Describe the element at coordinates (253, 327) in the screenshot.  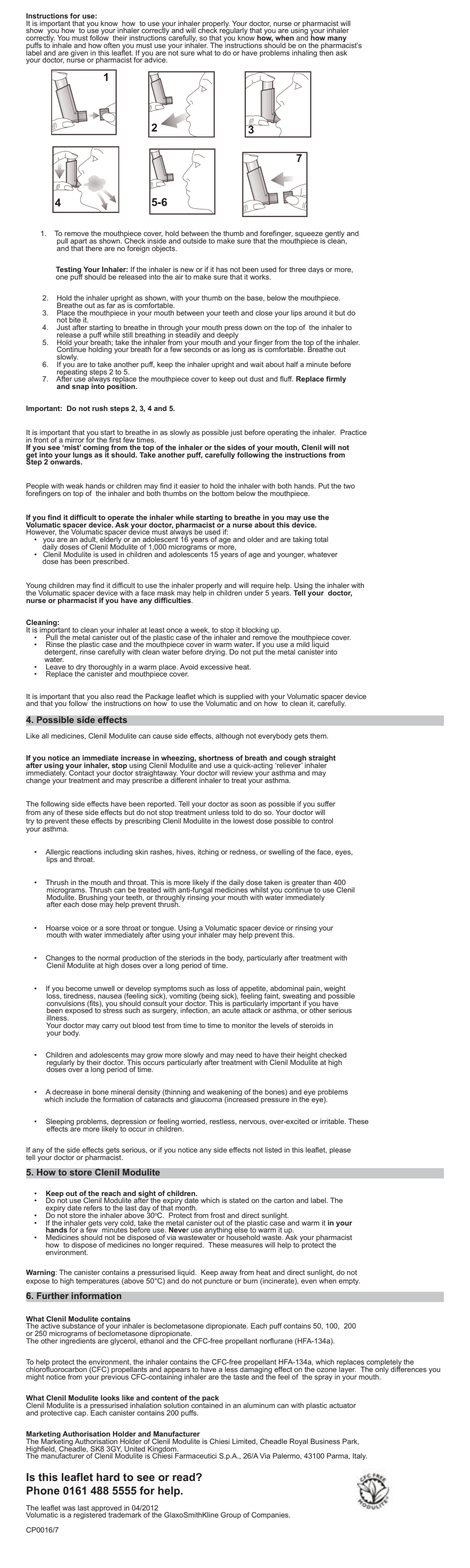
I see `down` at that location.
